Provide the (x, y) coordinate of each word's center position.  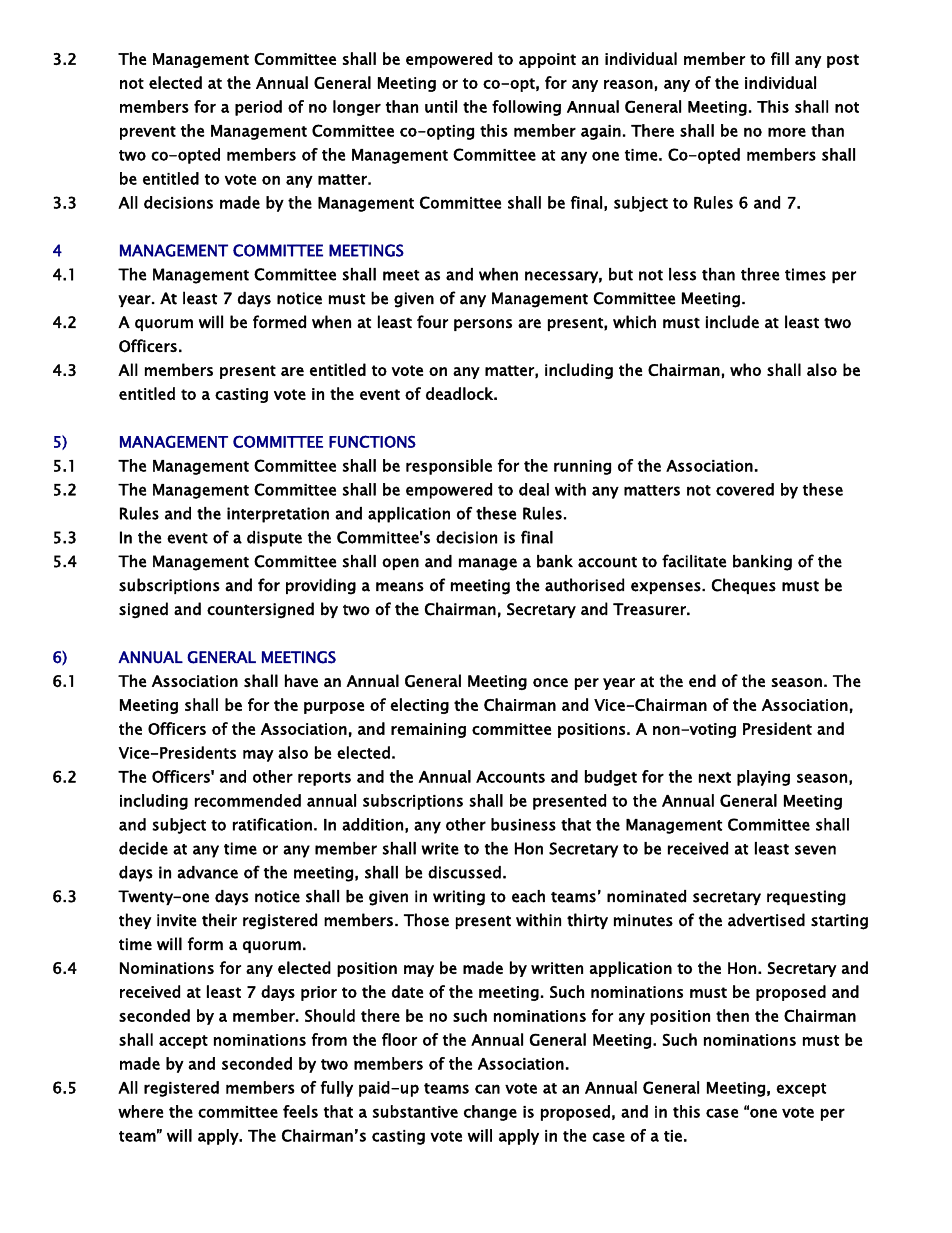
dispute (274, 539)
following (526, 108)
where (140, 1111)
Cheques (744, 586)
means (400, 587)
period (258, 108)
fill (780, 58)
